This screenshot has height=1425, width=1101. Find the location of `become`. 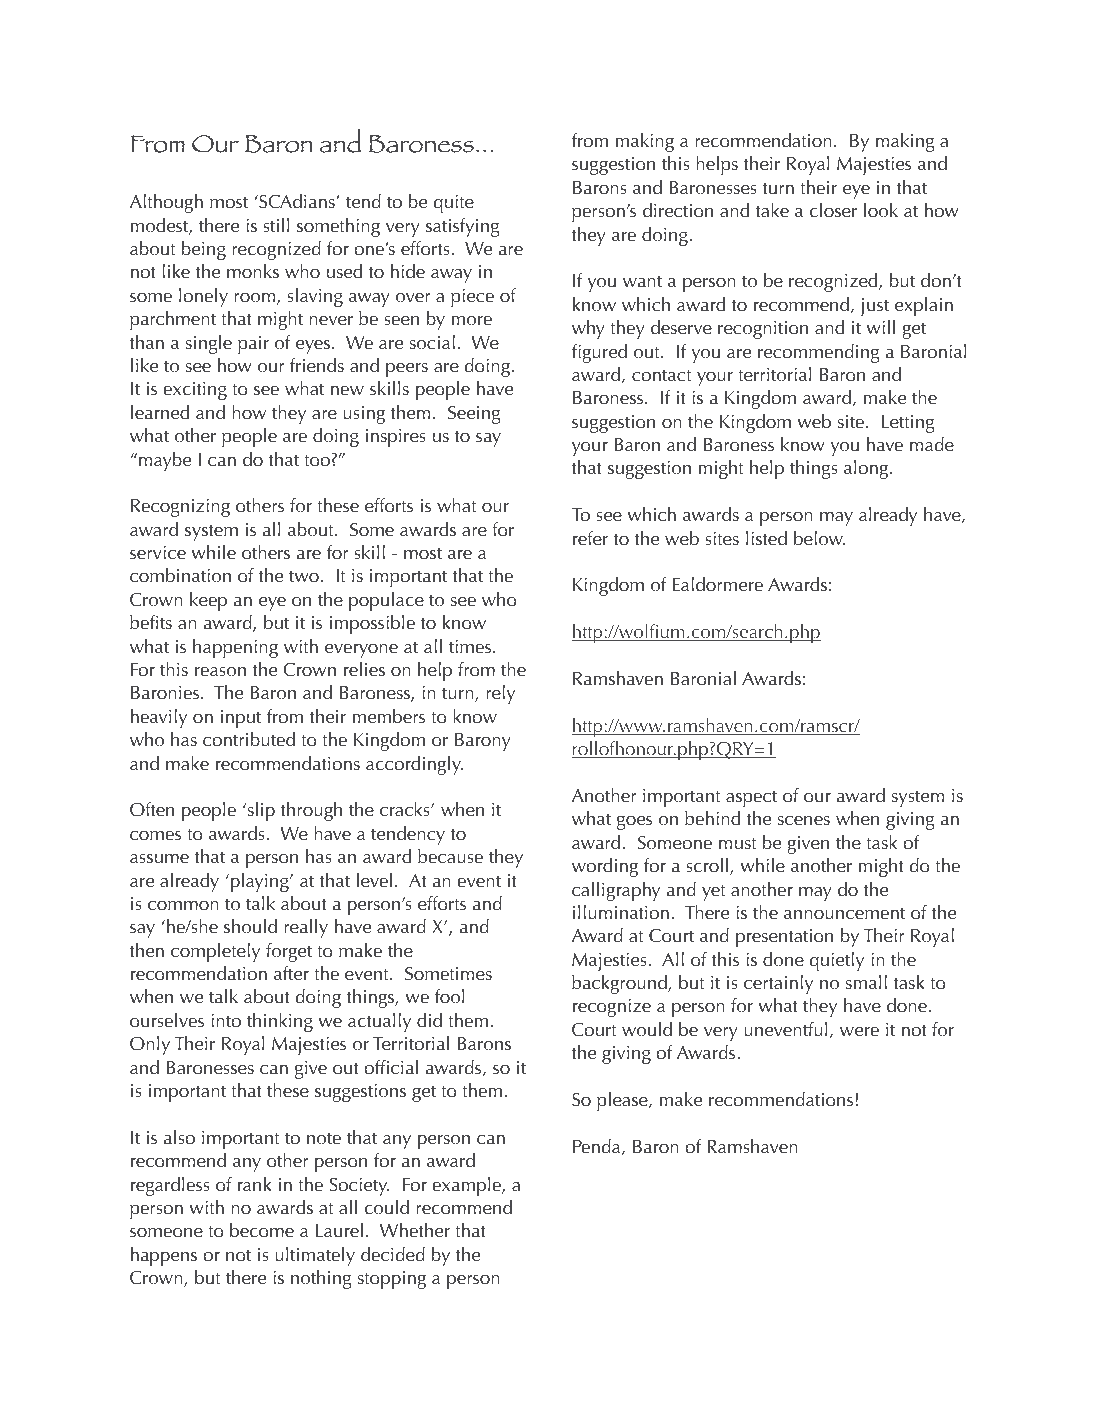

become is located at coordinates (262, 1230).
